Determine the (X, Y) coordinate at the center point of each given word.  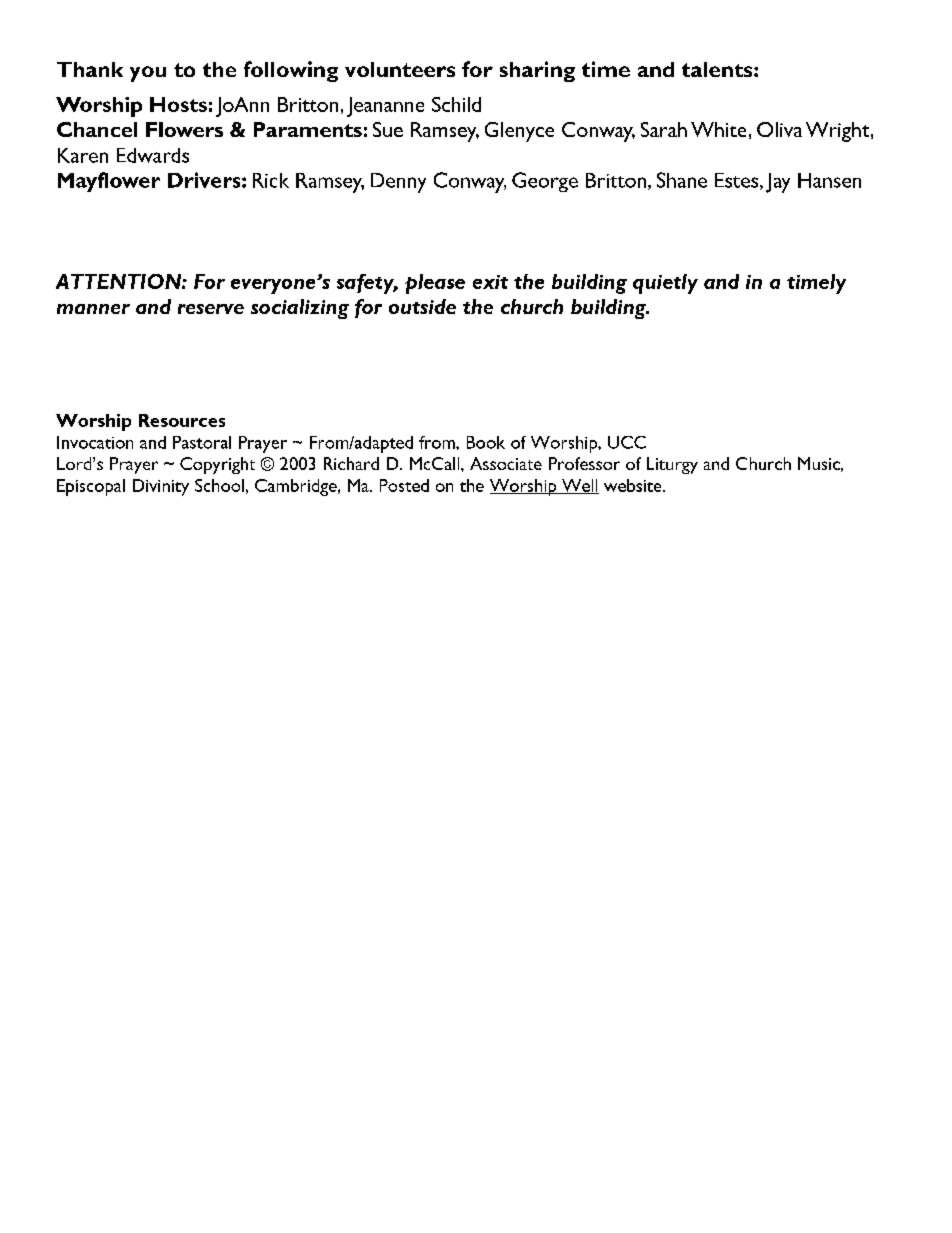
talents (718, 69)
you (148, 74)
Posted (404, 485)
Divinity (161, 487)
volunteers (400, 69)
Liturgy (672, 465)
